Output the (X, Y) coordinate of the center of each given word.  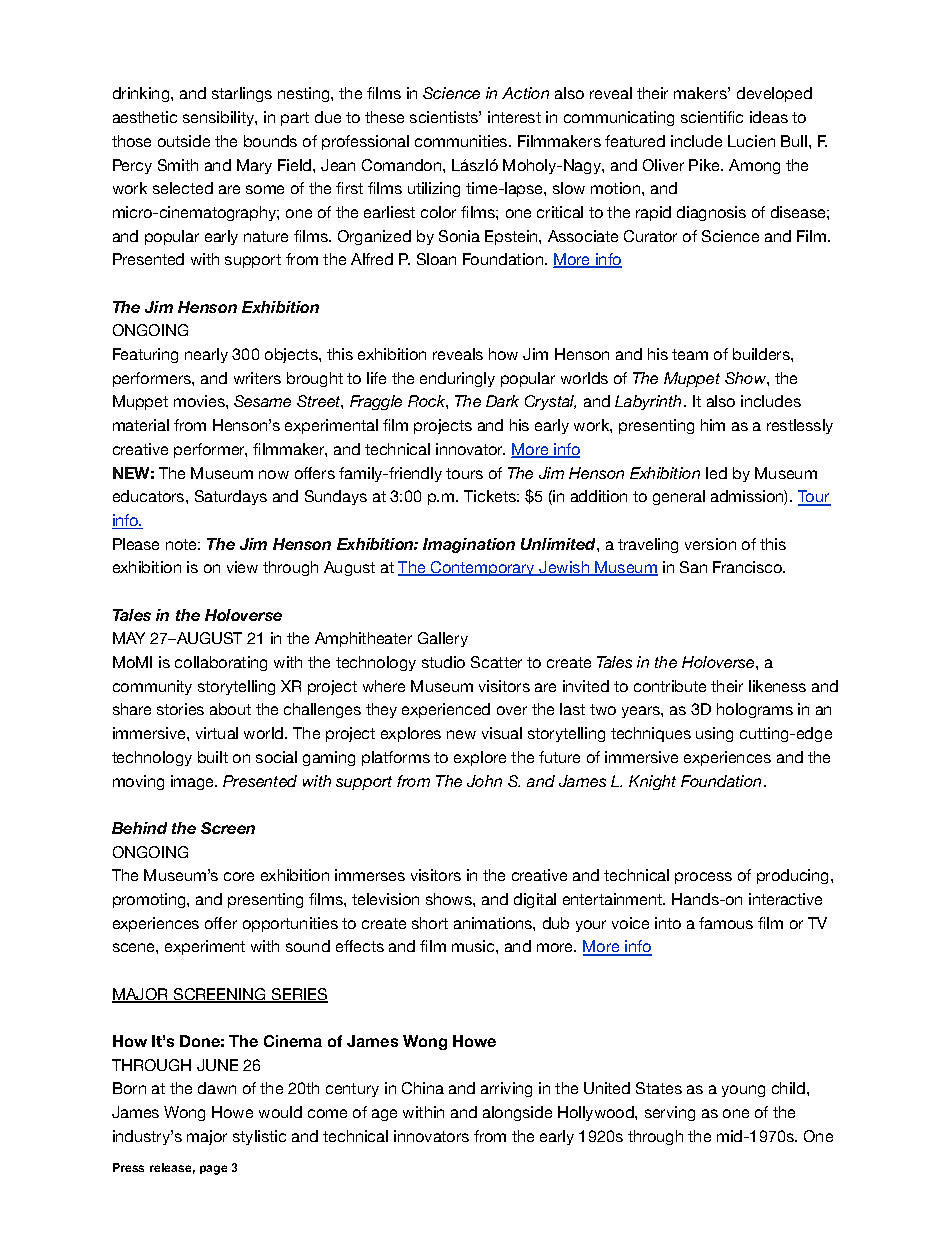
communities (462, 141)
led (716, 473)
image (194, 782)
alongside (517, 1113)
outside (184, 141)
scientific (712, 117)
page (213, 1170)
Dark (502, 401)
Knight (652, 782)
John (484, 781)
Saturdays (231, 497)
